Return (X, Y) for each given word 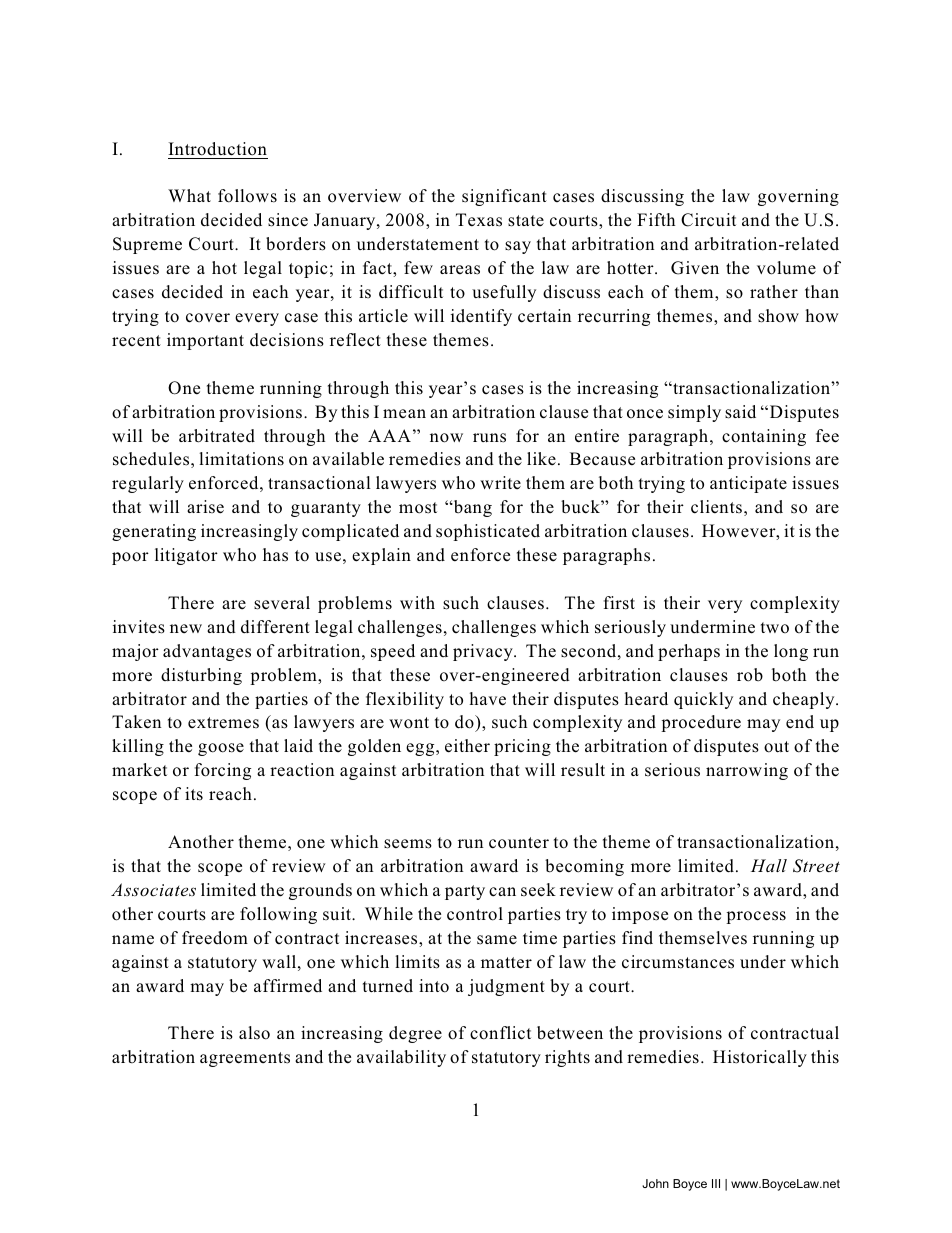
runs (489, 438)
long (791, 652)
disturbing (201, 676)
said (740, 412)
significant (504, 197)
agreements (245, 1059)
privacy (484, 652)
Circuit (708, 220)
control (475, 914)
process (756, 917)
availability (401, 1058)
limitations (241, 459)
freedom (215, 938)
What (189, 195)
